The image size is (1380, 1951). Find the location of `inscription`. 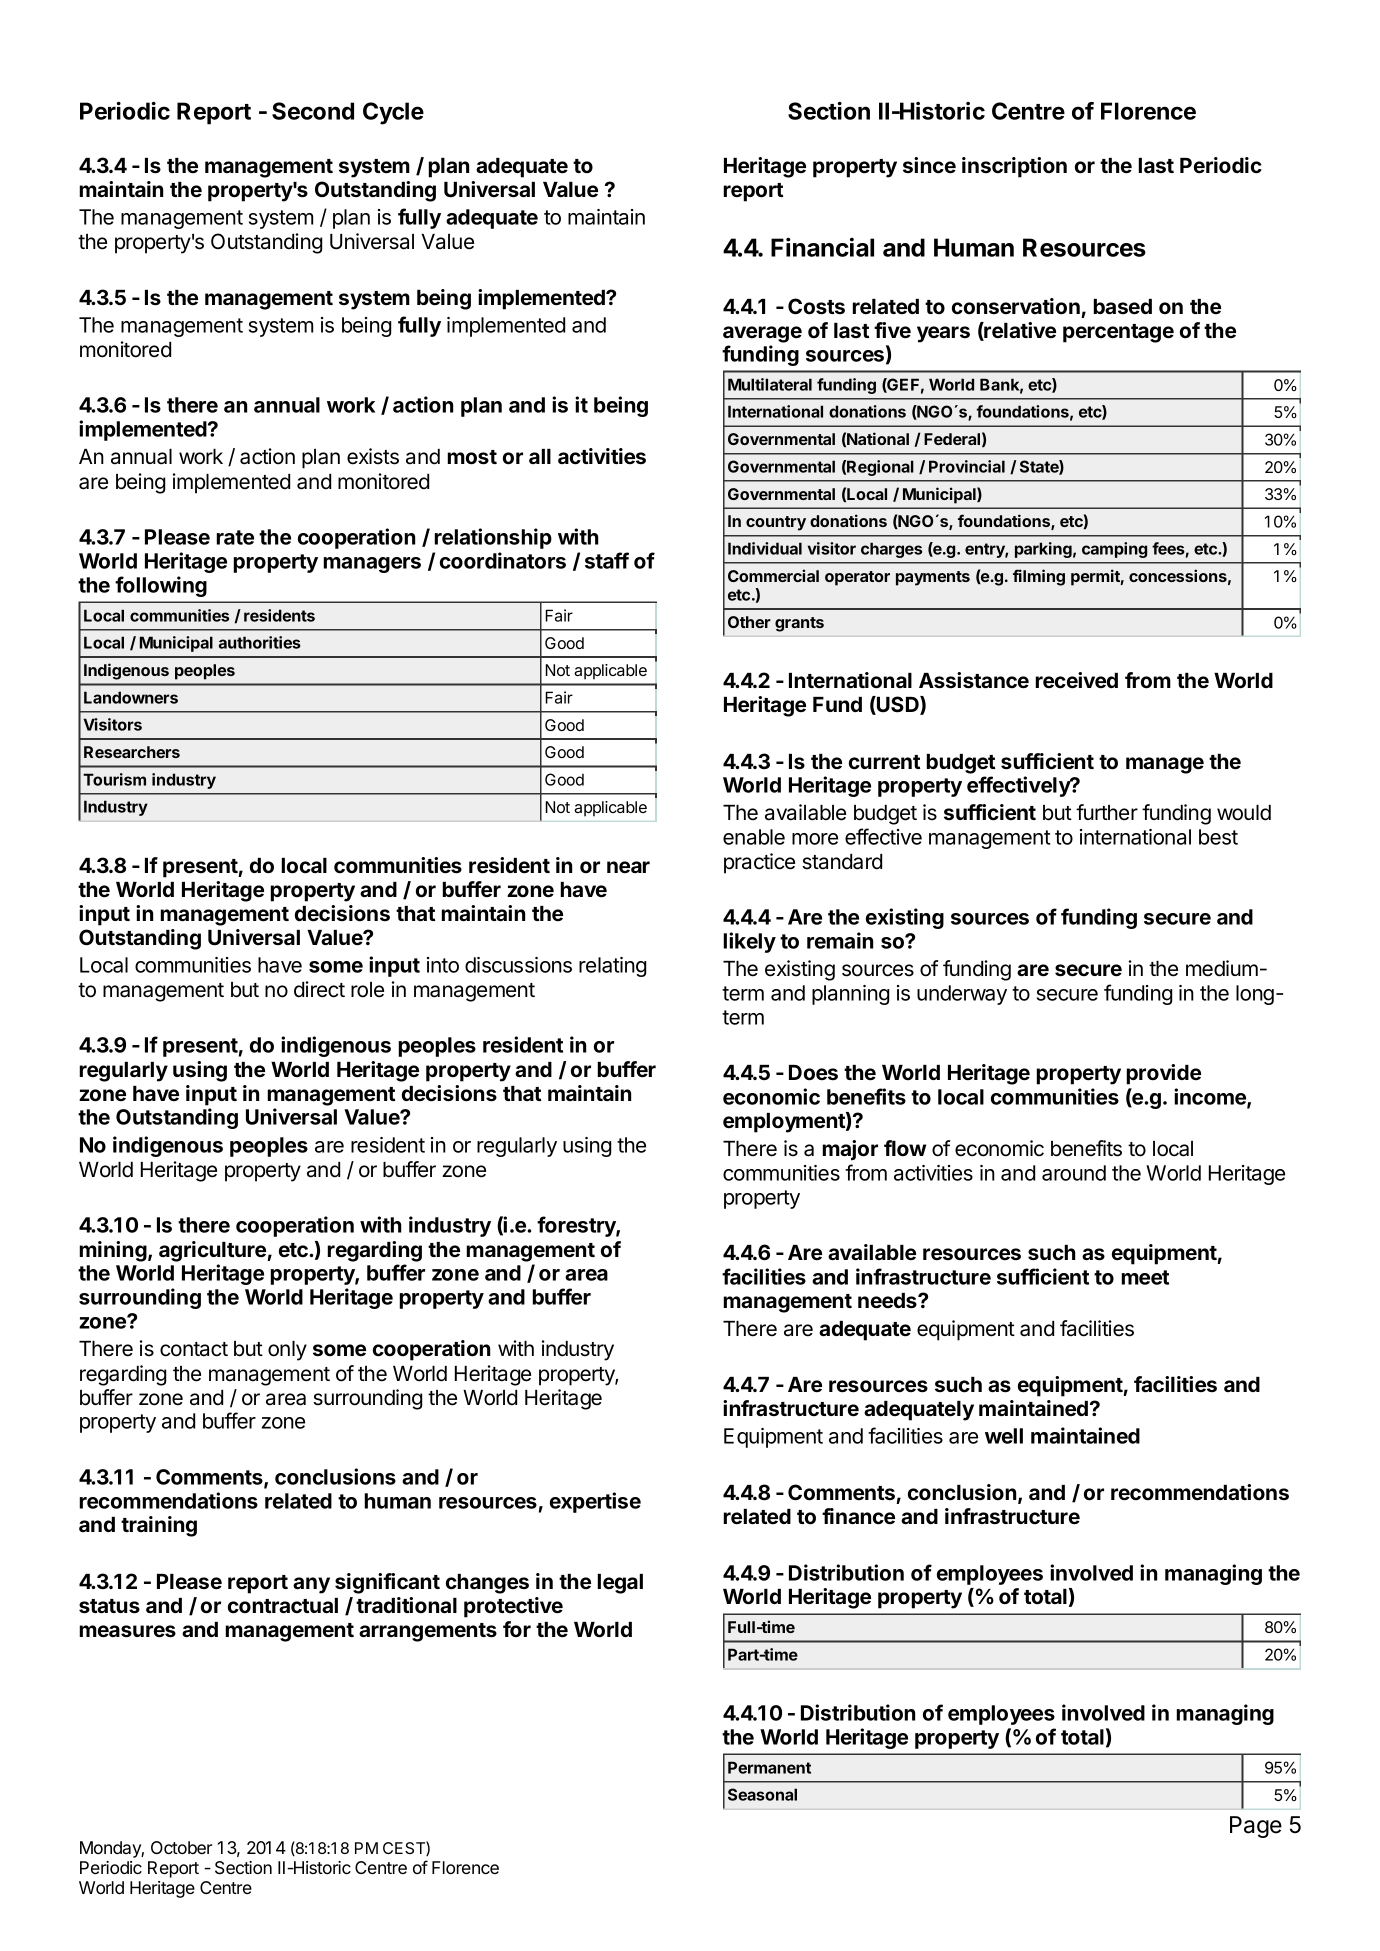

inscription is located at coordinates (1014, 167).
